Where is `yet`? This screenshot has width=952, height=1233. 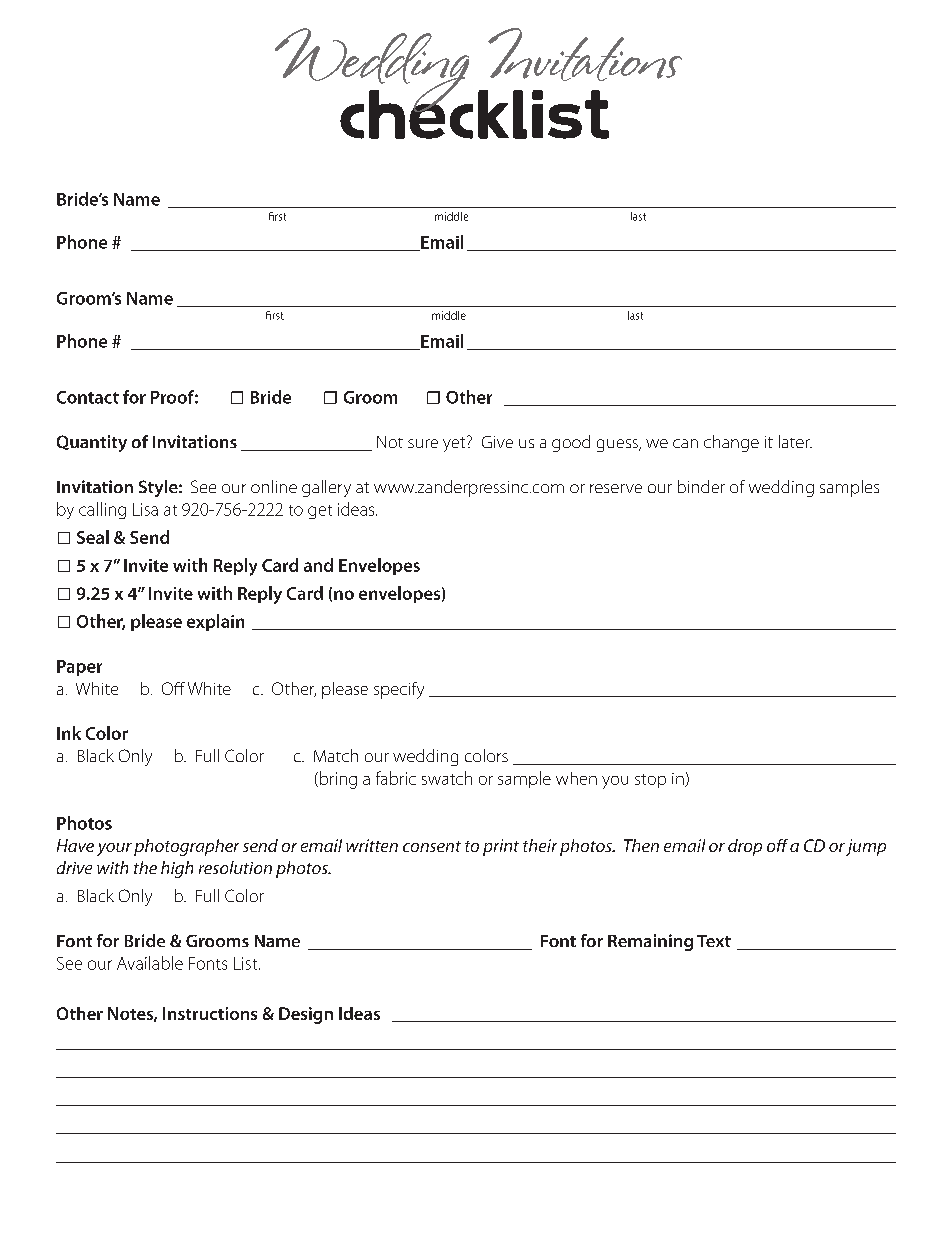
yet is located at coordinates (455, 444).
